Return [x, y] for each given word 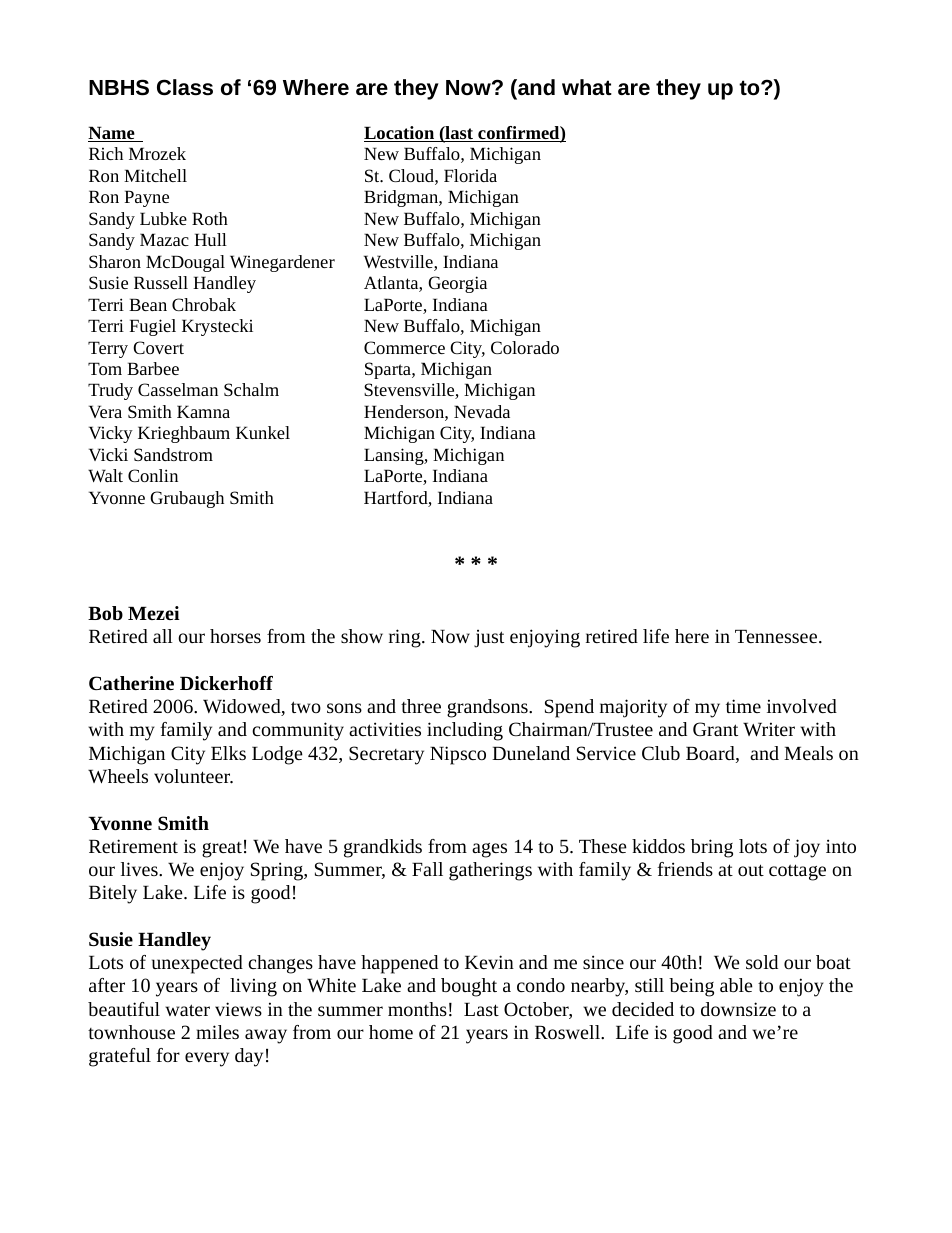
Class [185, 87]
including [465, 731]
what [587, 87]
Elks [228, 753]
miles [217, 1032]
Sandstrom [173, 454]
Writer [769, 729]
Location [400, 134]
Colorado [525, 347]
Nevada [482, 411]
